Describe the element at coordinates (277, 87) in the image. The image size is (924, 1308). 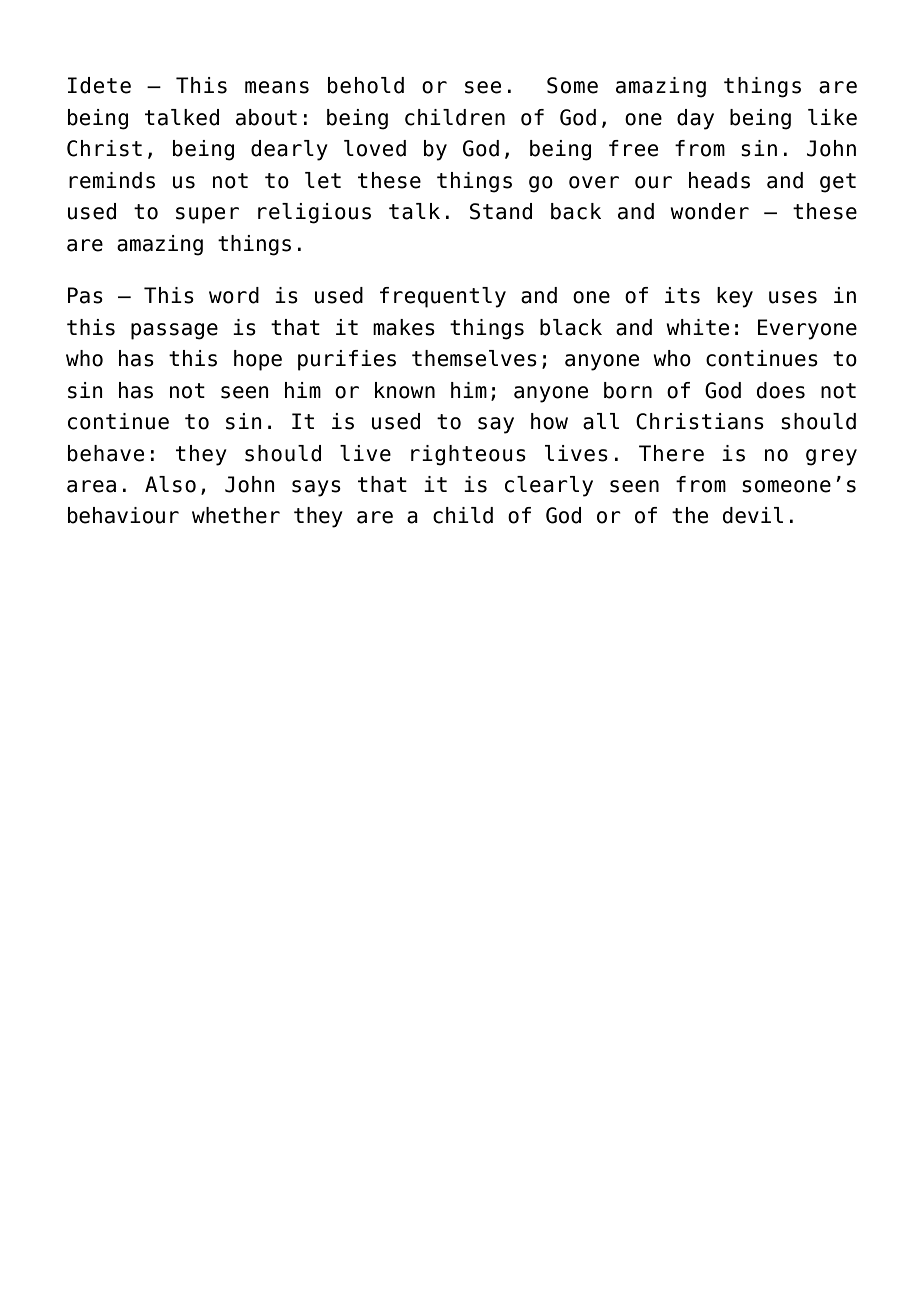
I see `means` at that location.
